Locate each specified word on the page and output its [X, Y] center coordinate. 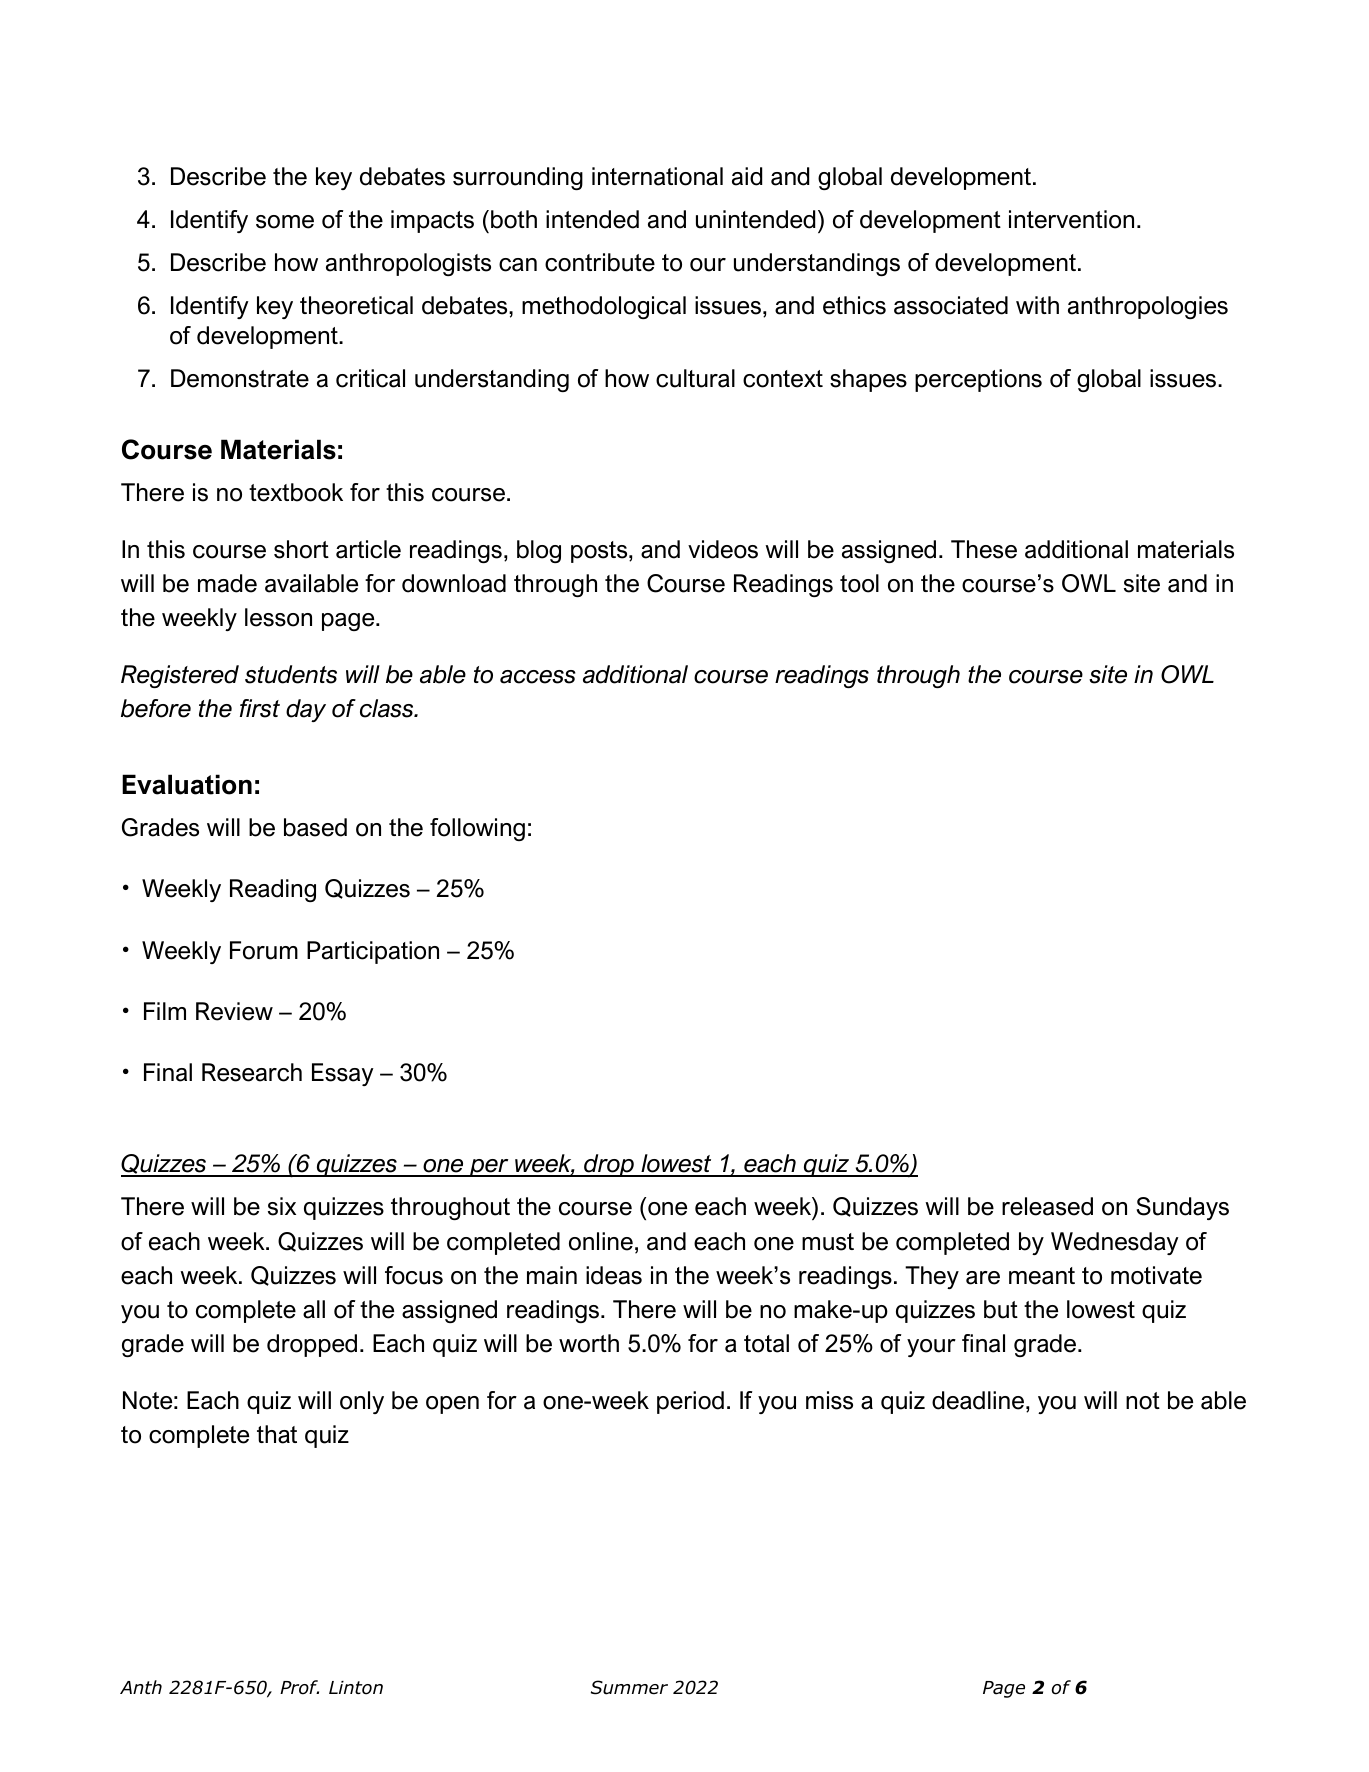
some [285, 222]
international [657, 176]
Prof [299, 1687]
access [538, 677]
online [601, 1241]
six [282, 1206]
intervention [1071, 219]
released [1047, 1206]
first [260, 708]
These [984, 549]
